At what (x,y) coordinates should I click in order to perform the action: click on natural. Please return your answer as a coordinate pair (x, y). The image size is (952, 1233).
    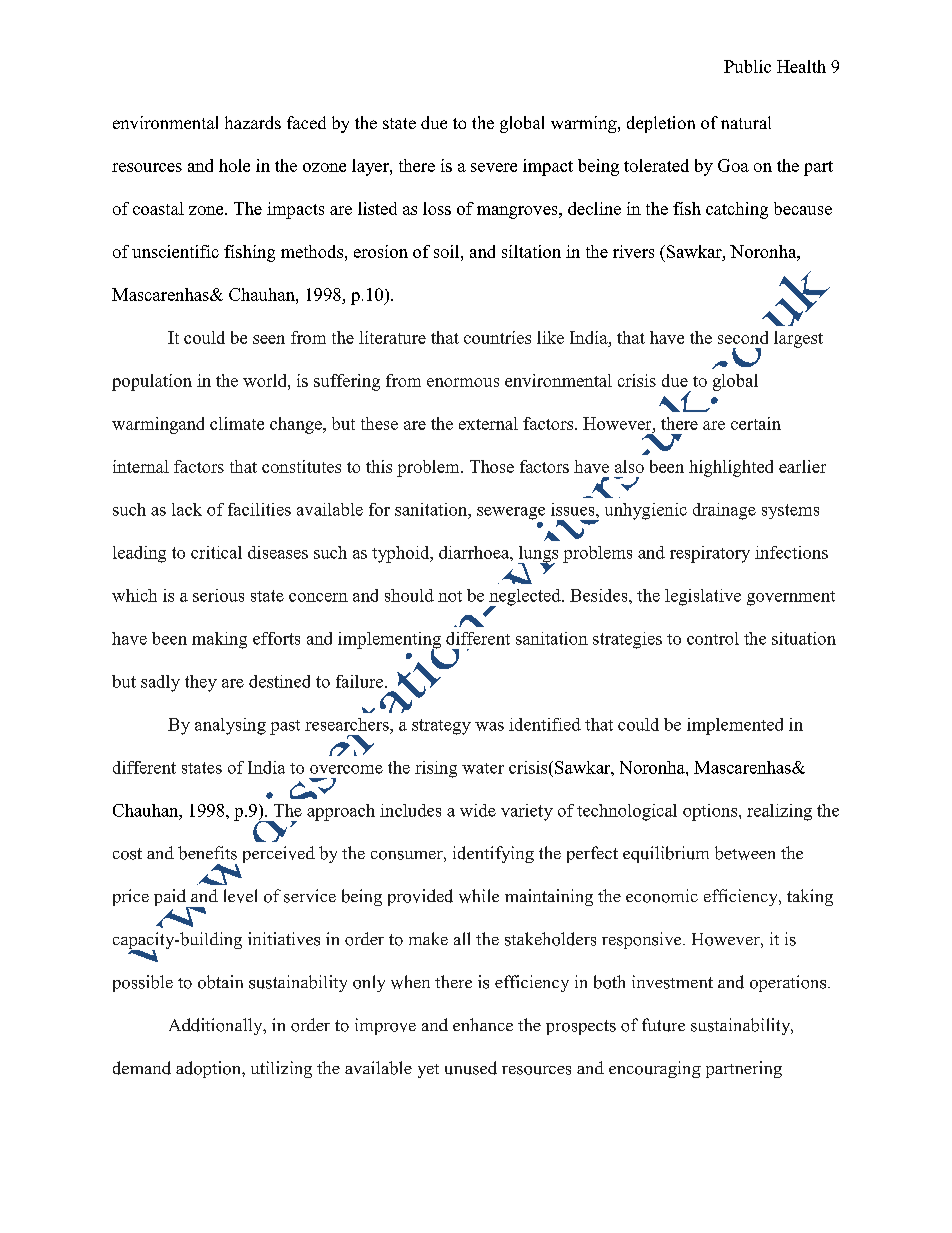
    Looking at the image, I should click on (746, 122).
